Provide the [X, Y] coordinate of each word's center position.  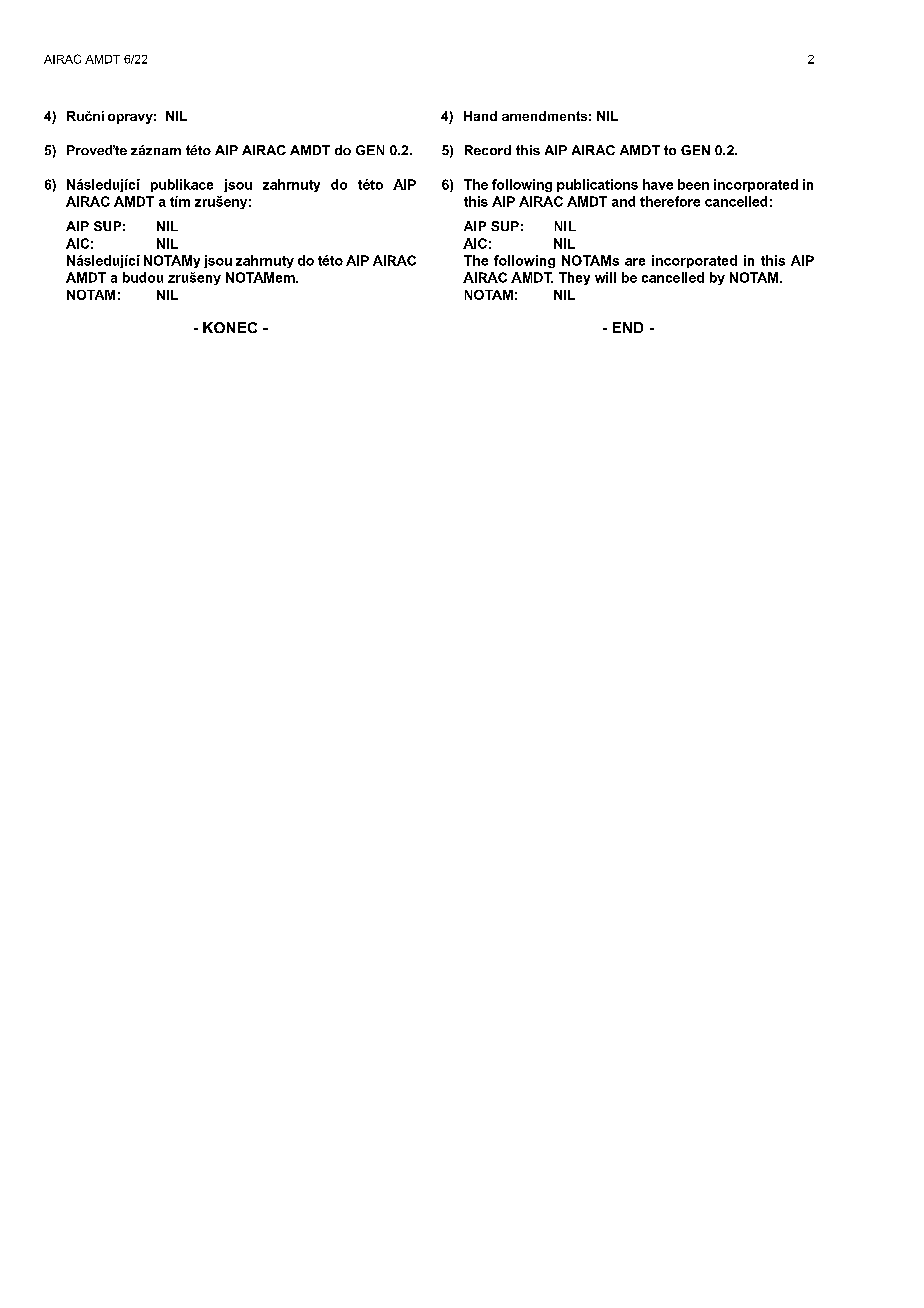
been [693, 184]
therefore [670, 201]
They [574, 278]
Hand [480, 116]
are [635, 262]
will [605, 277]
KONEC [230, 327]
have [658, 184]
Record [488, 150]
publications [597, 185]
